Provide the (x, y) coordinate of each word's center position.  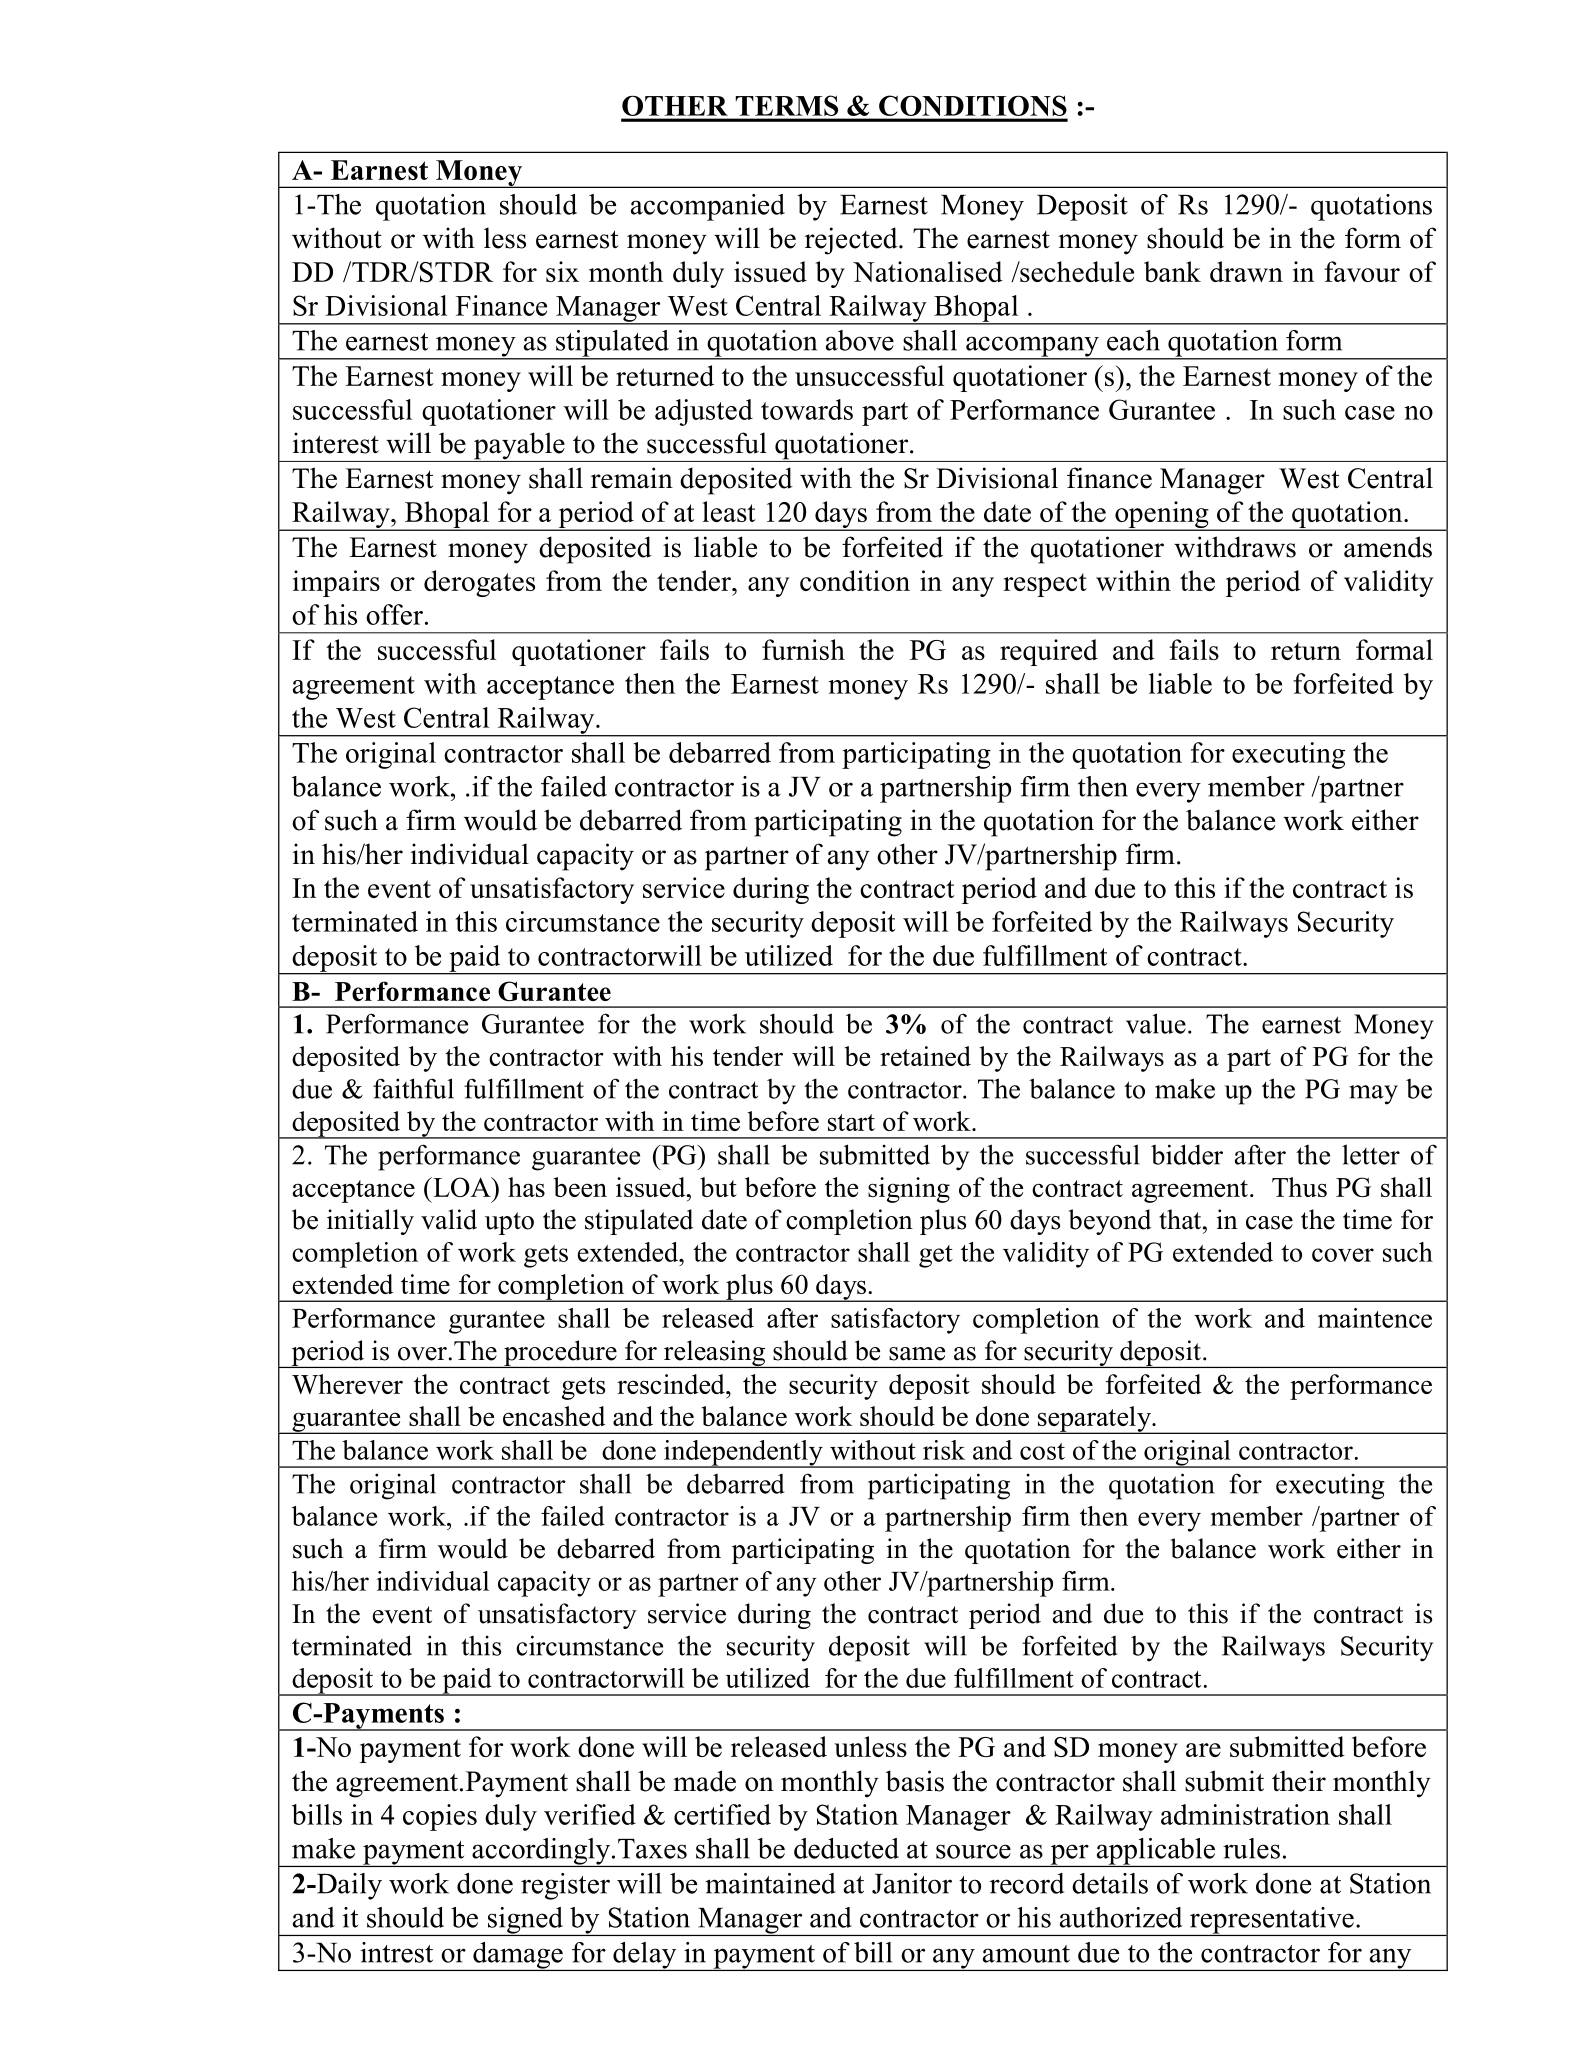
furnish (803, 649)
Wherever (347, 1384)
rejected (852, 241)
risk (944, 1450)
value (1156, 1023)
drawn (1246, 271)
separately (1094, 1420)
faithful (413, 1088)
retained (925, 1056)
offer (394, 614)
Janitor (912, 1883)
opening (1162, 516)
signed (525, 1921)
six (562, 271)
